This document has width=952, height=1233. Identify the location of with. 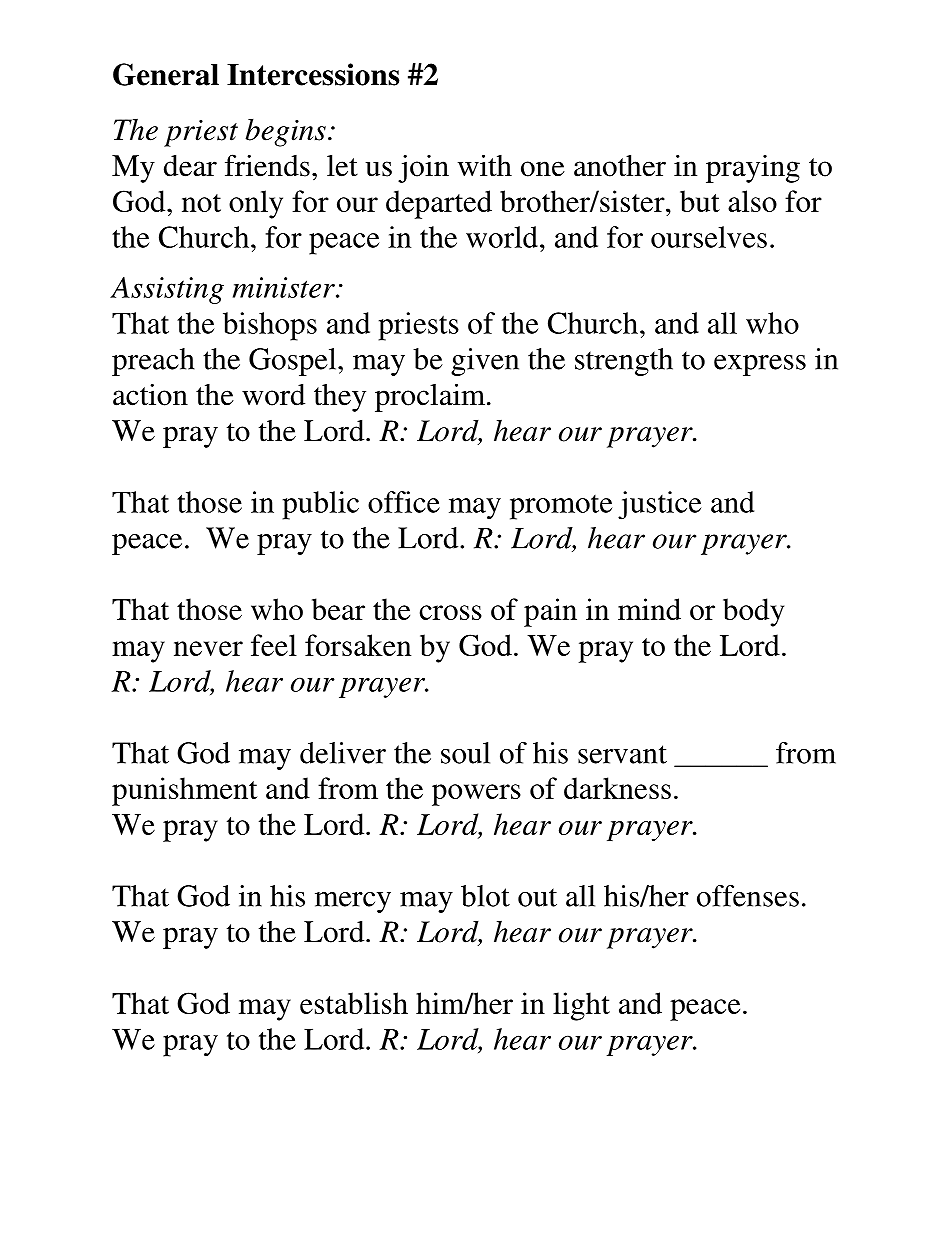
(485, 165).
